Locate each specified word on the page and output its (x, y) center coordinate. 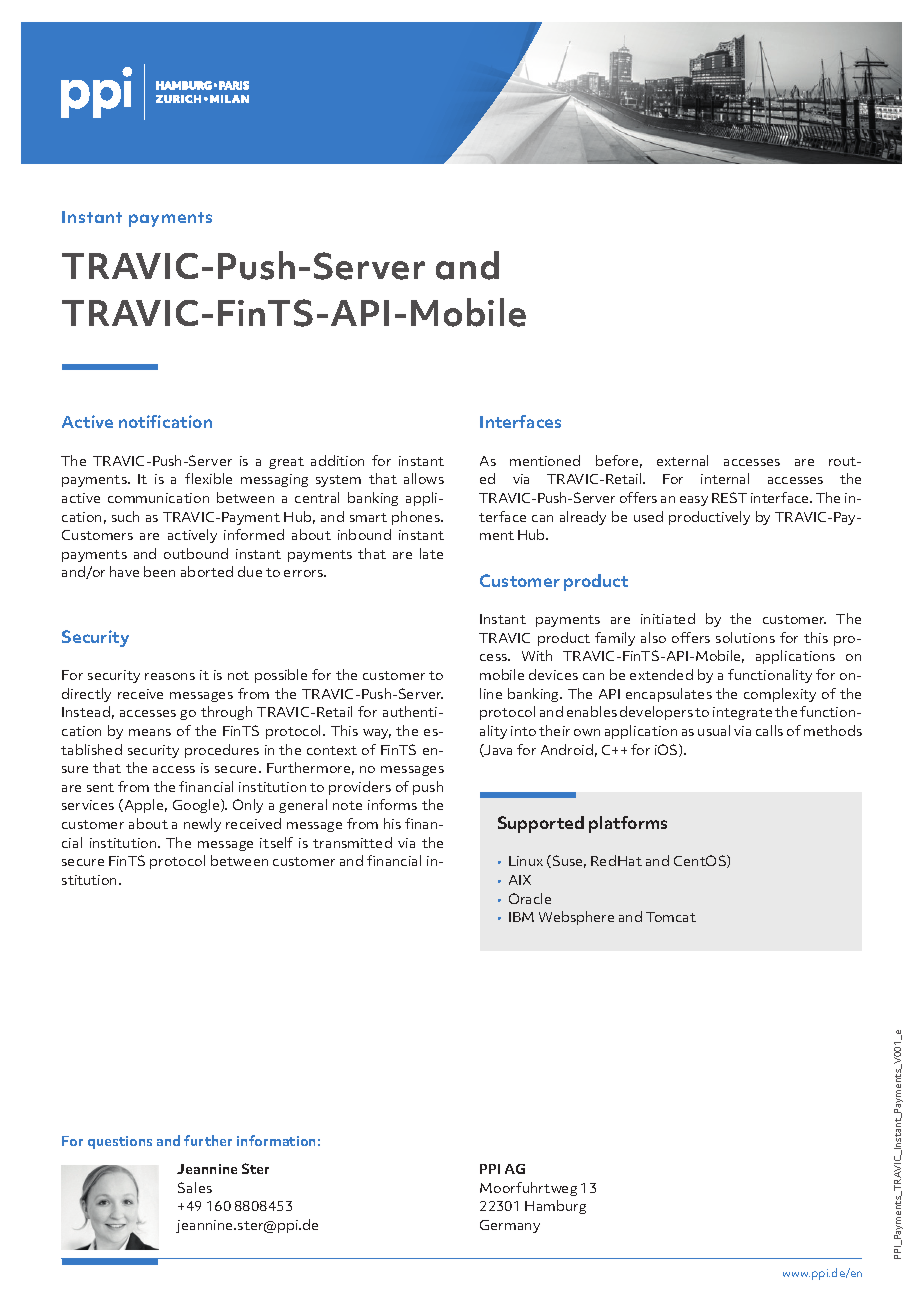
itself (276, 842)
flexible (208, 478)
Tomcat (671, 917)
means (150, 732)
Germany (510, 1226)
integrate (742, 713)
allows (424, 478)
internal (725, 478)
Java (497, 750)
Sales (195, 1187)
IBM (521, 917)
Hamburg (555, 1207)
